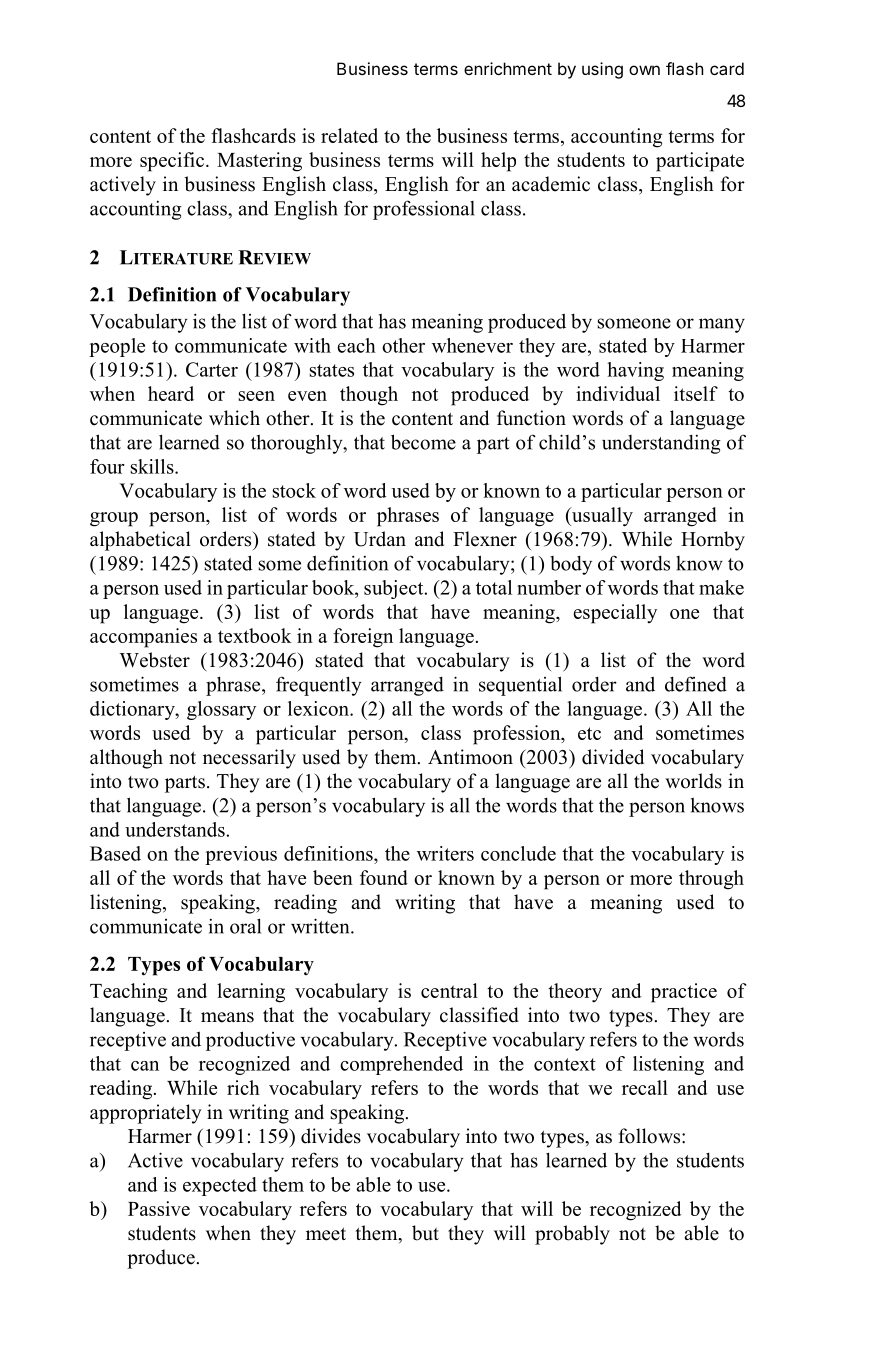 This document has width=894, height=1372. What do you see at coordinates (221, 710) in the document?
I see `glossary` at bounding box center [221, 710].
